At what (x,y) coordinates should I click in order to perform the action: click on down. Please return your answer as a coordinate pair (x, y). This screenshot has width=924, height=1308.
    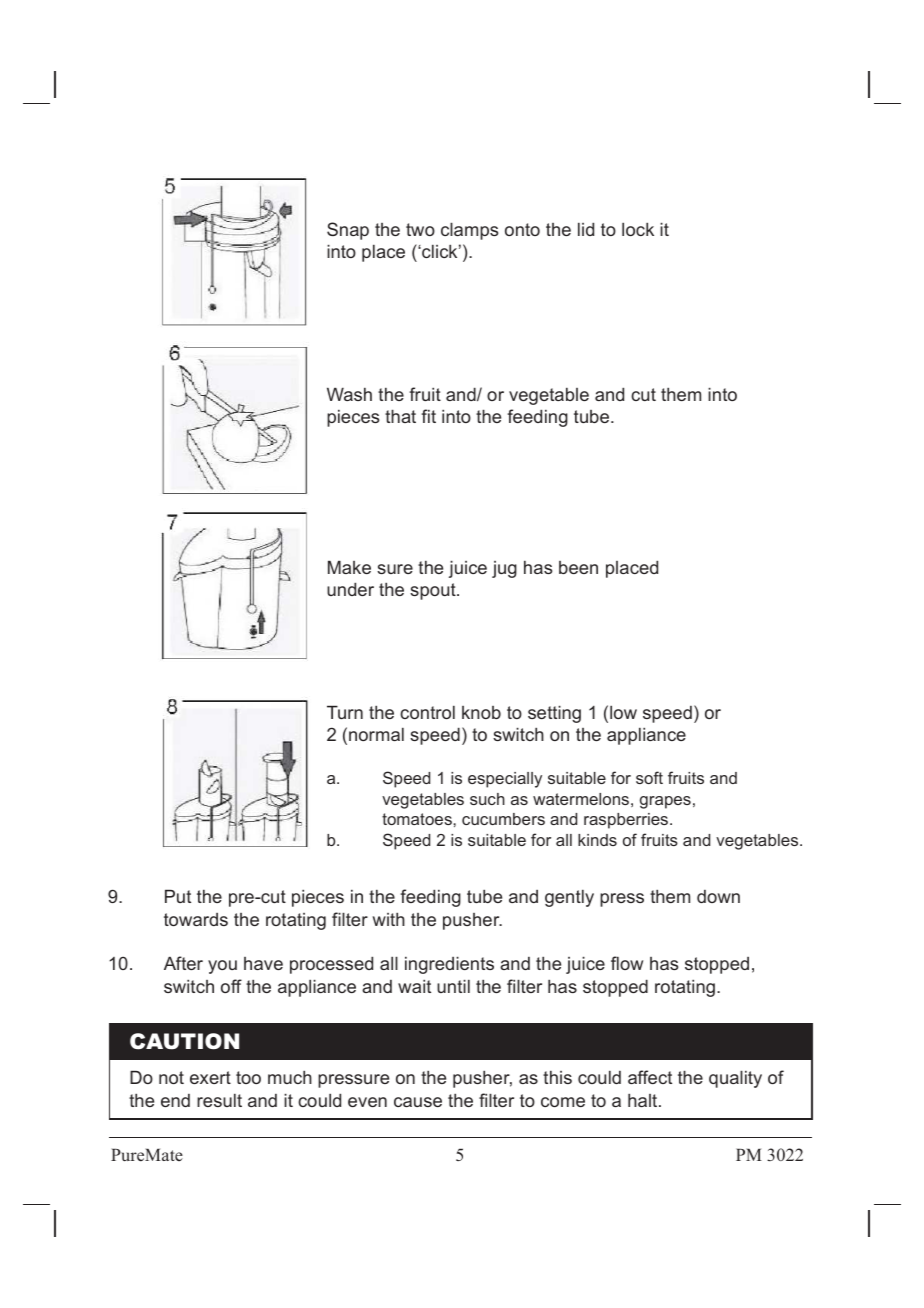
    Looking at the image, I should click on (718, 896).
